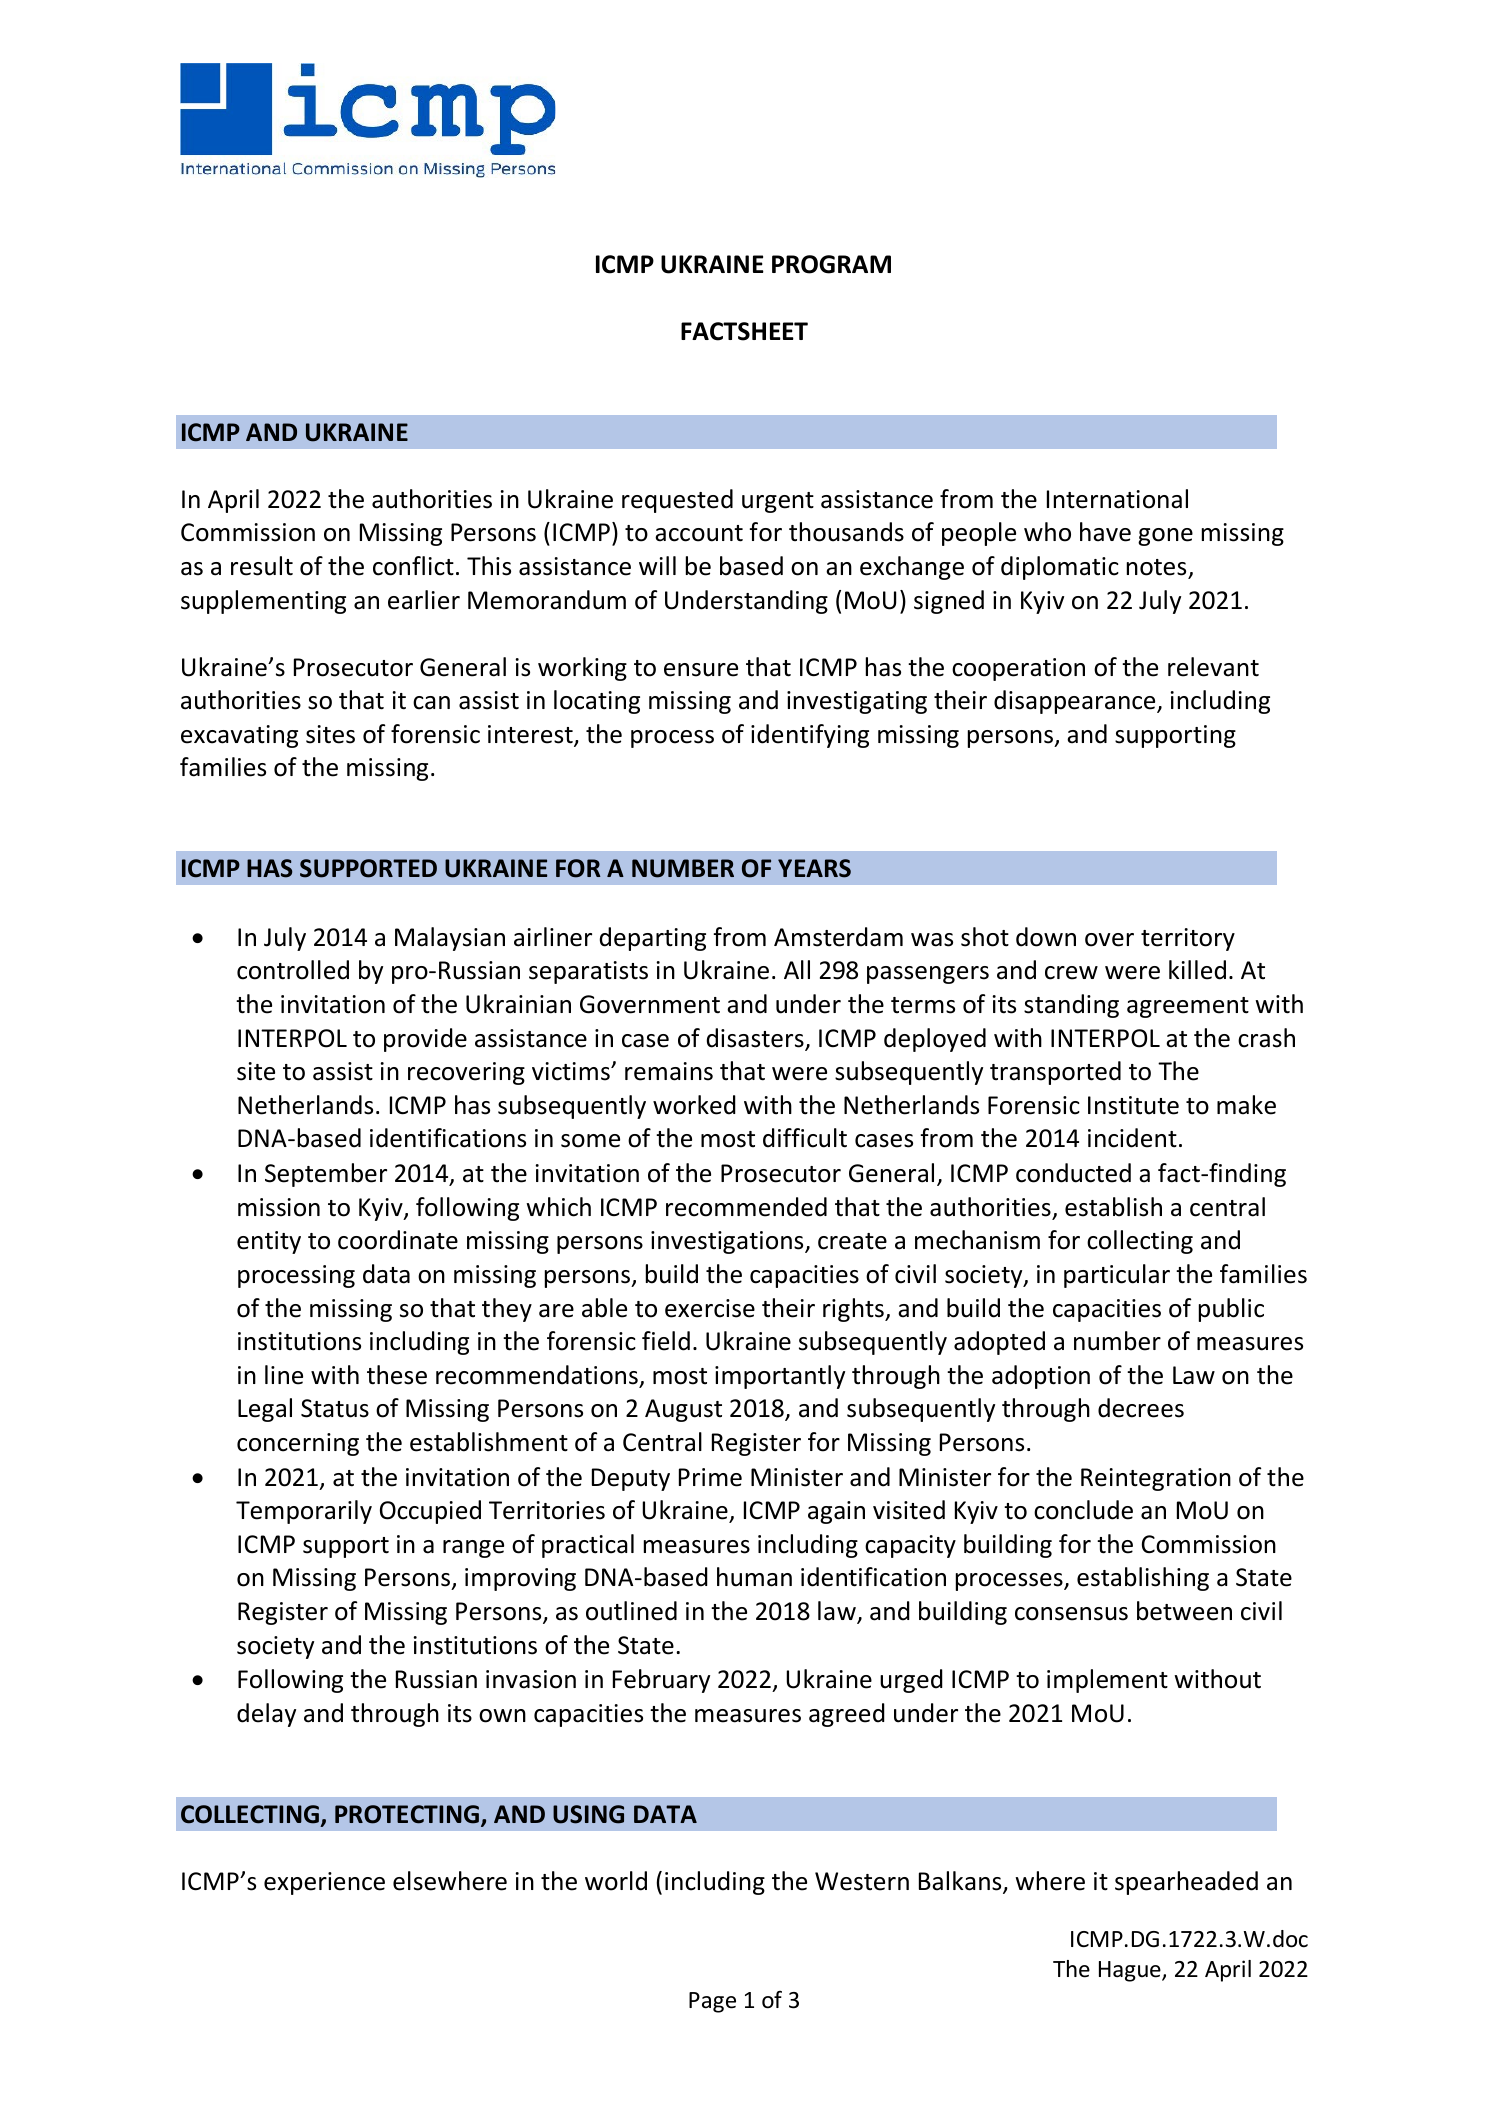 The image size is (1488, 2105). What do you see at coordinates (712, 2002) in the page?
I see `Page` at bounding box center [712, 2002].
